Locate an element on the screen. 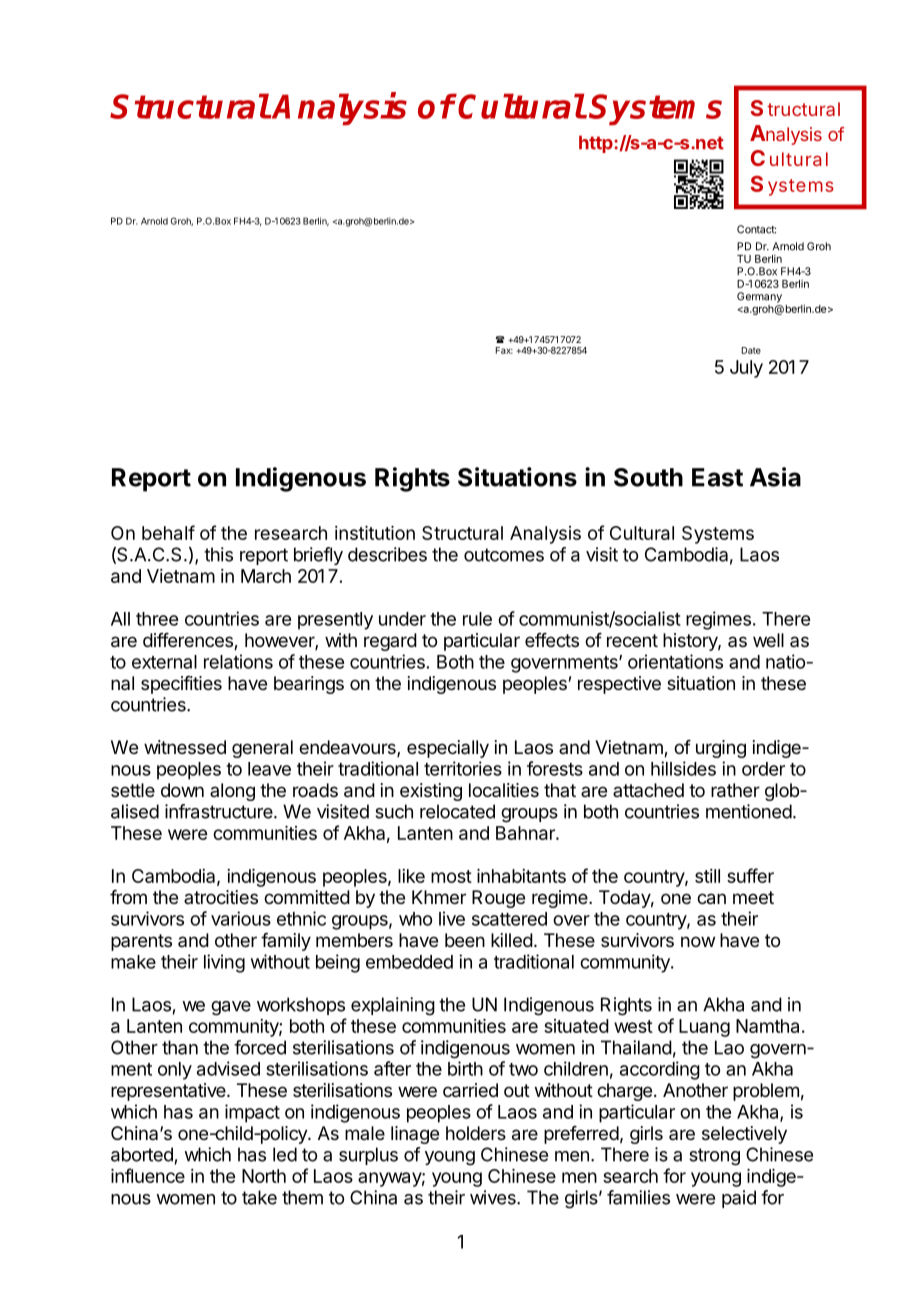 The height and width of the screenshot is (1308, 924). South is located at coordinates (648, 477).
